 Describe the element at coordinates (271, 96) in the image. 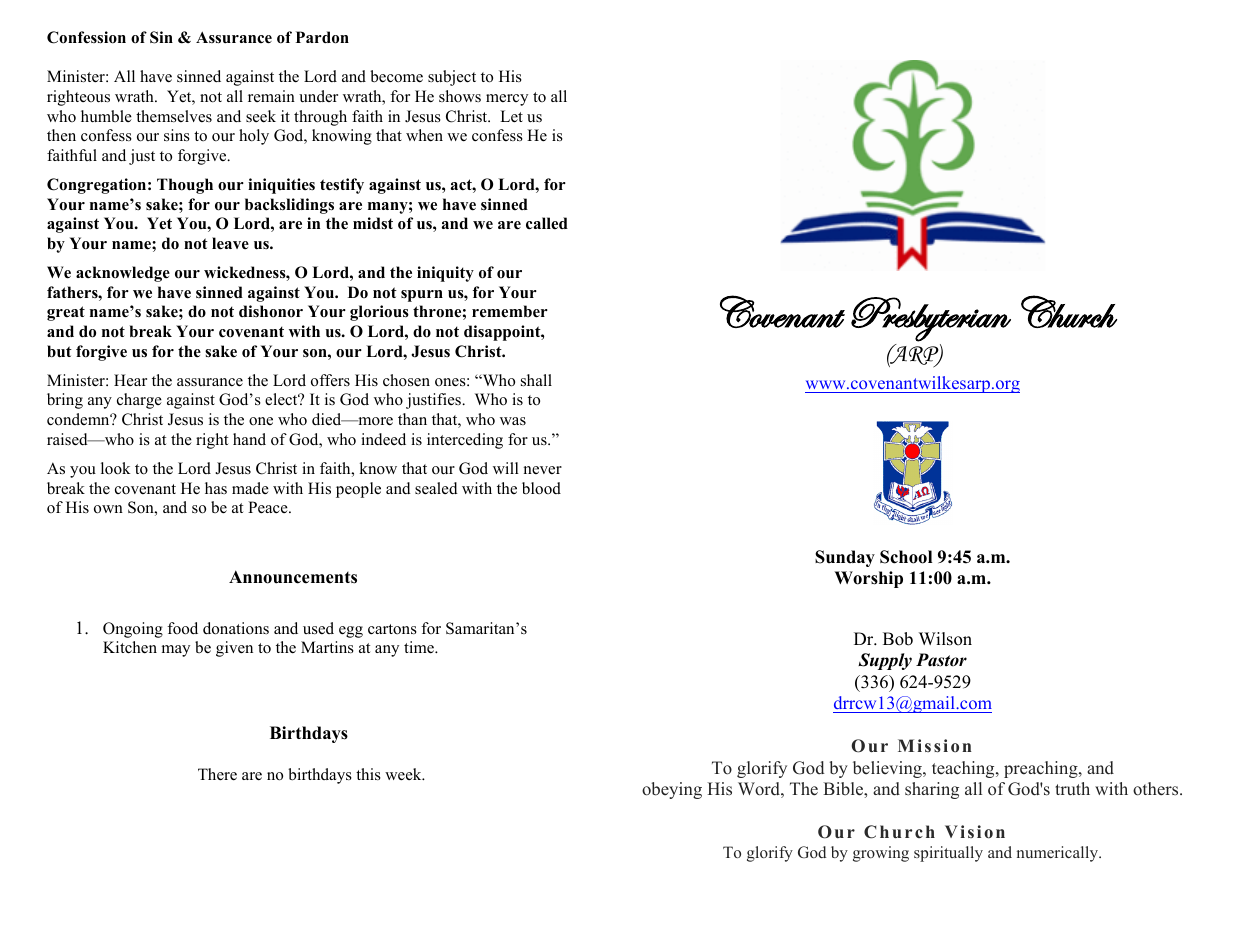

I see `remain` at that location.
